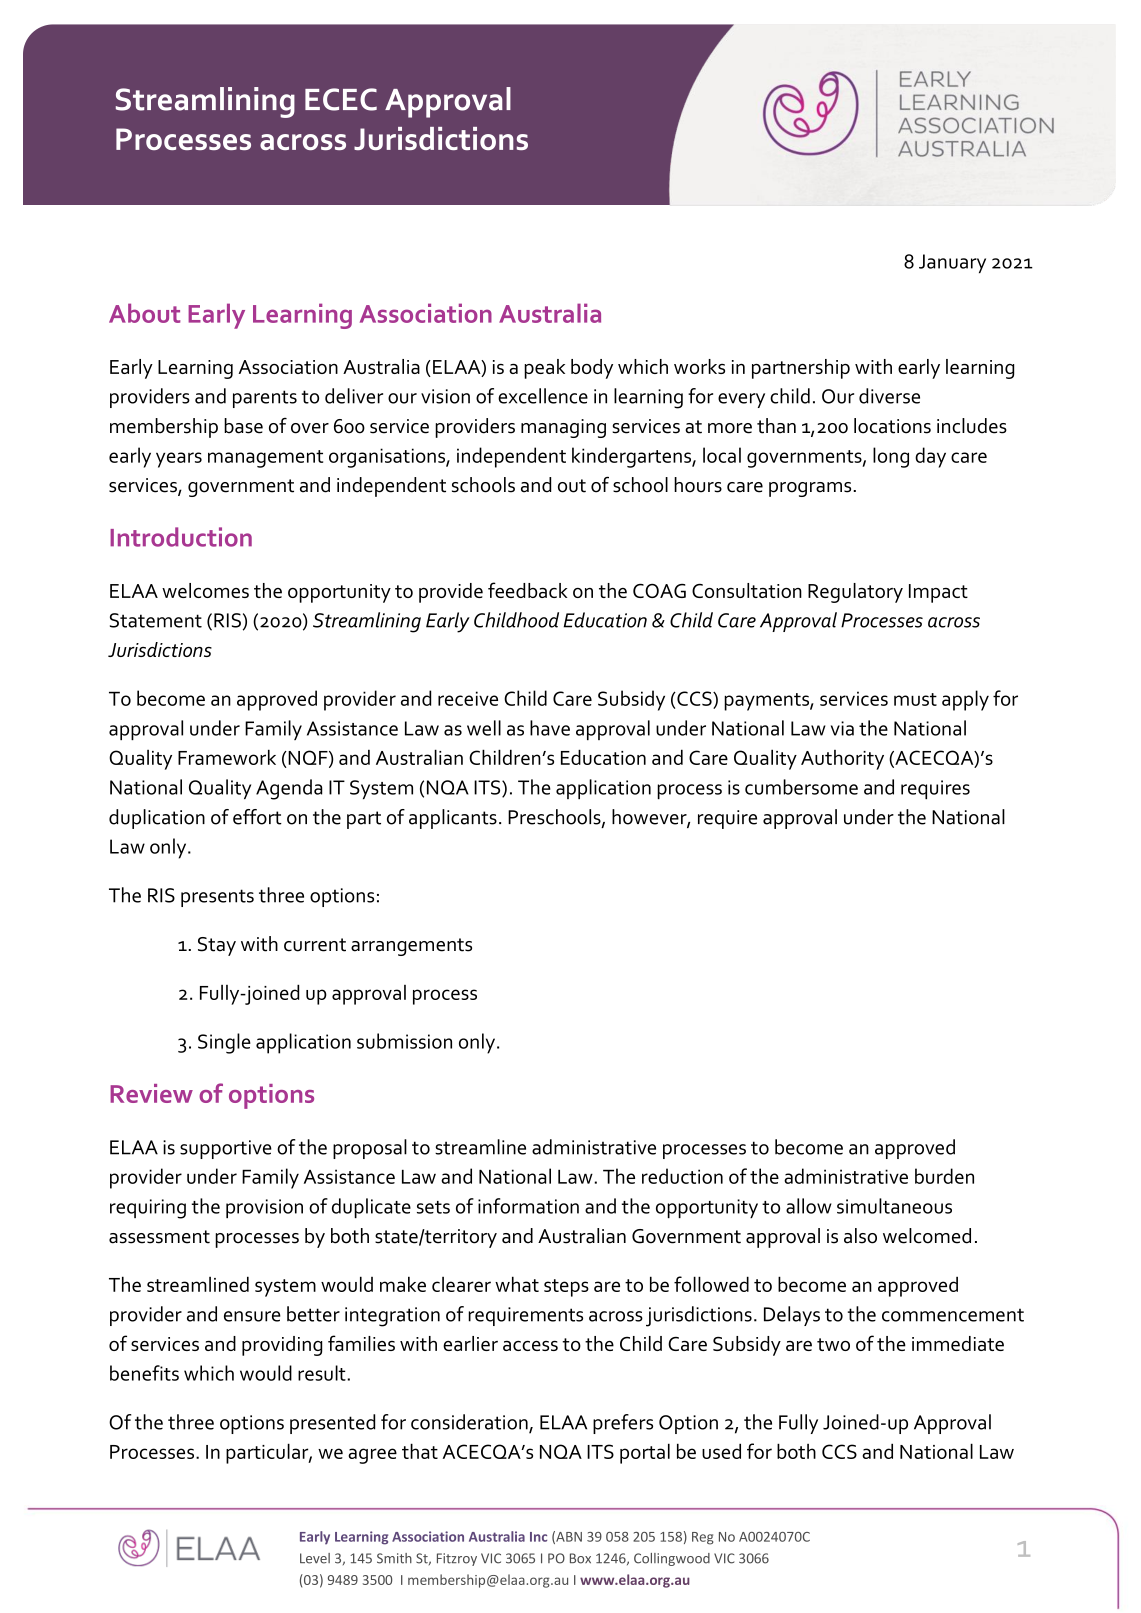 The image size is (1141, 1613). I want to click on presents, so click(217, 898).
